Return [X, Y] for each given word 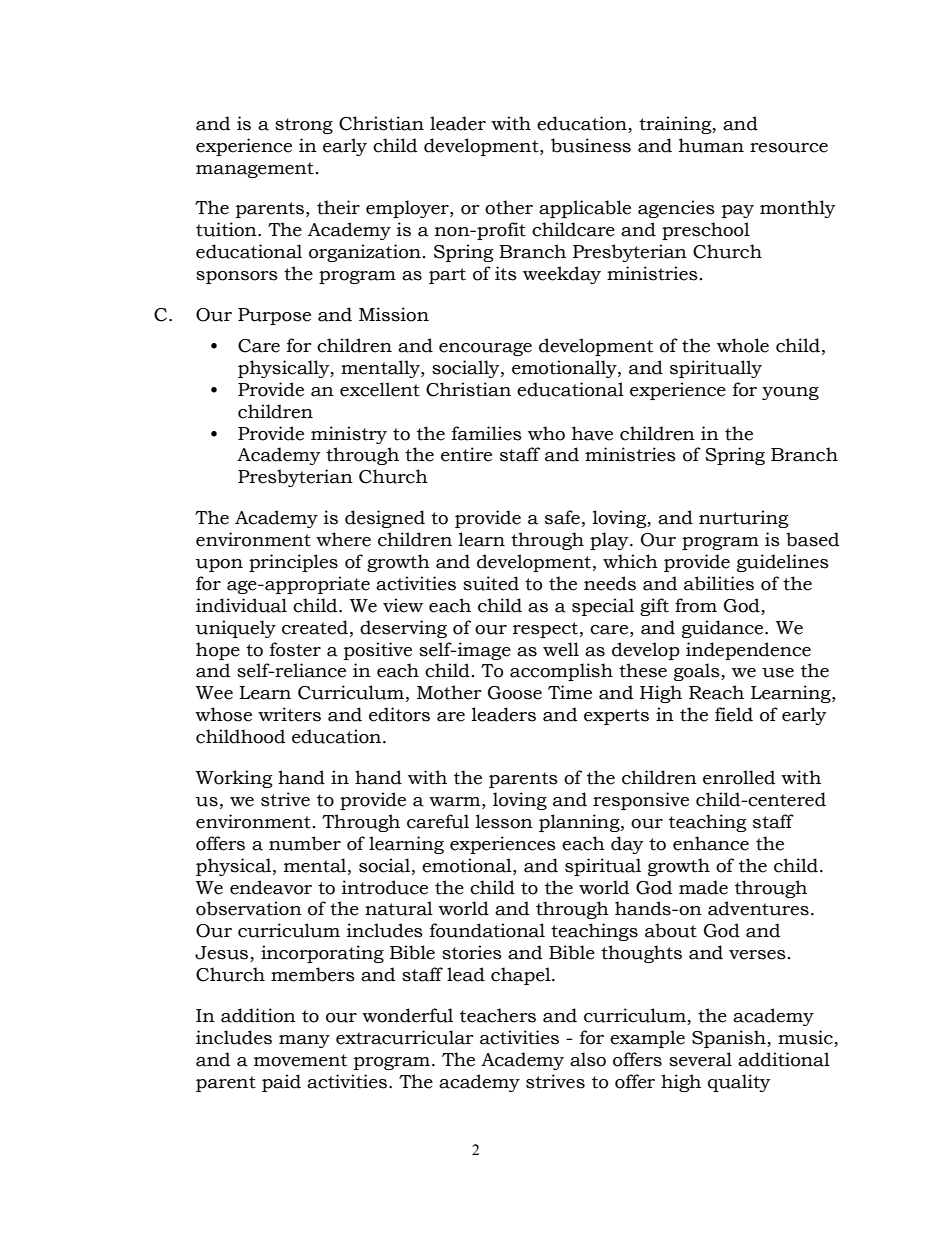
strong [304, 126]
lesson [504, 821]
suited [491, 583]
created [315, 627]
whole [743, 345]
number [305, 843]
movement [300, 1060]
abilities [719, 583]
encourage [485, 349]
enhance [711, 843]
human [711, 145]
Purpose [274, 316]
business [591, 145]
